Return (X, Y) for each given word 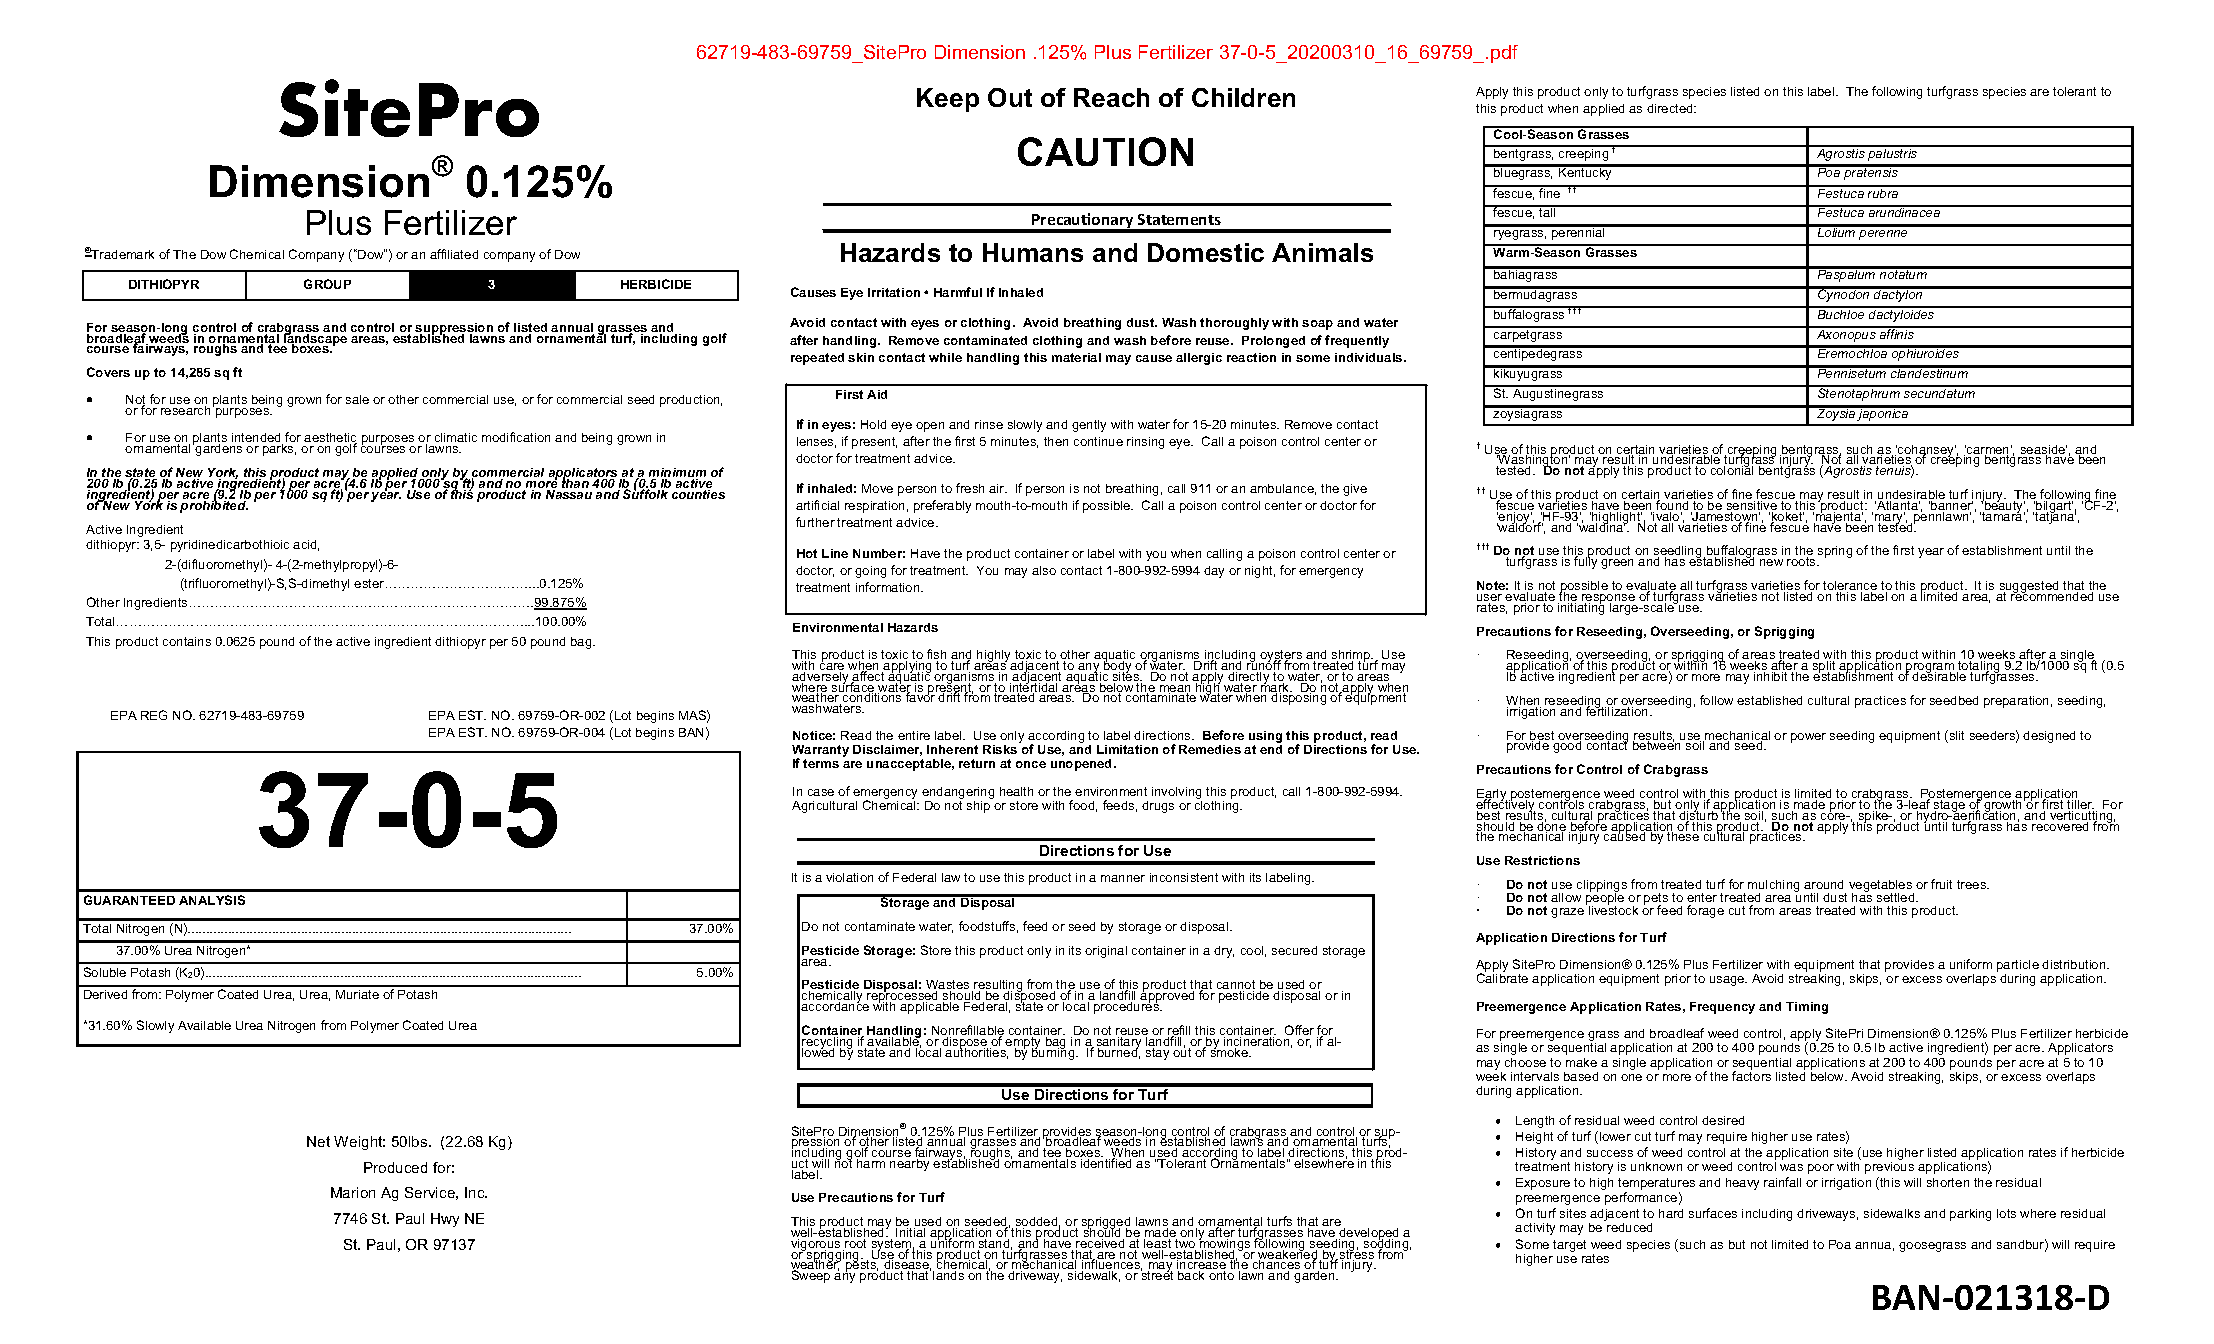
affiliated (454, 254)
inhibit (1770, 676)
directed (1671, 108)
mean (1175, 690)
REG (154, 715)
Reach (1111, 97)
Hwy (445, 1220)
